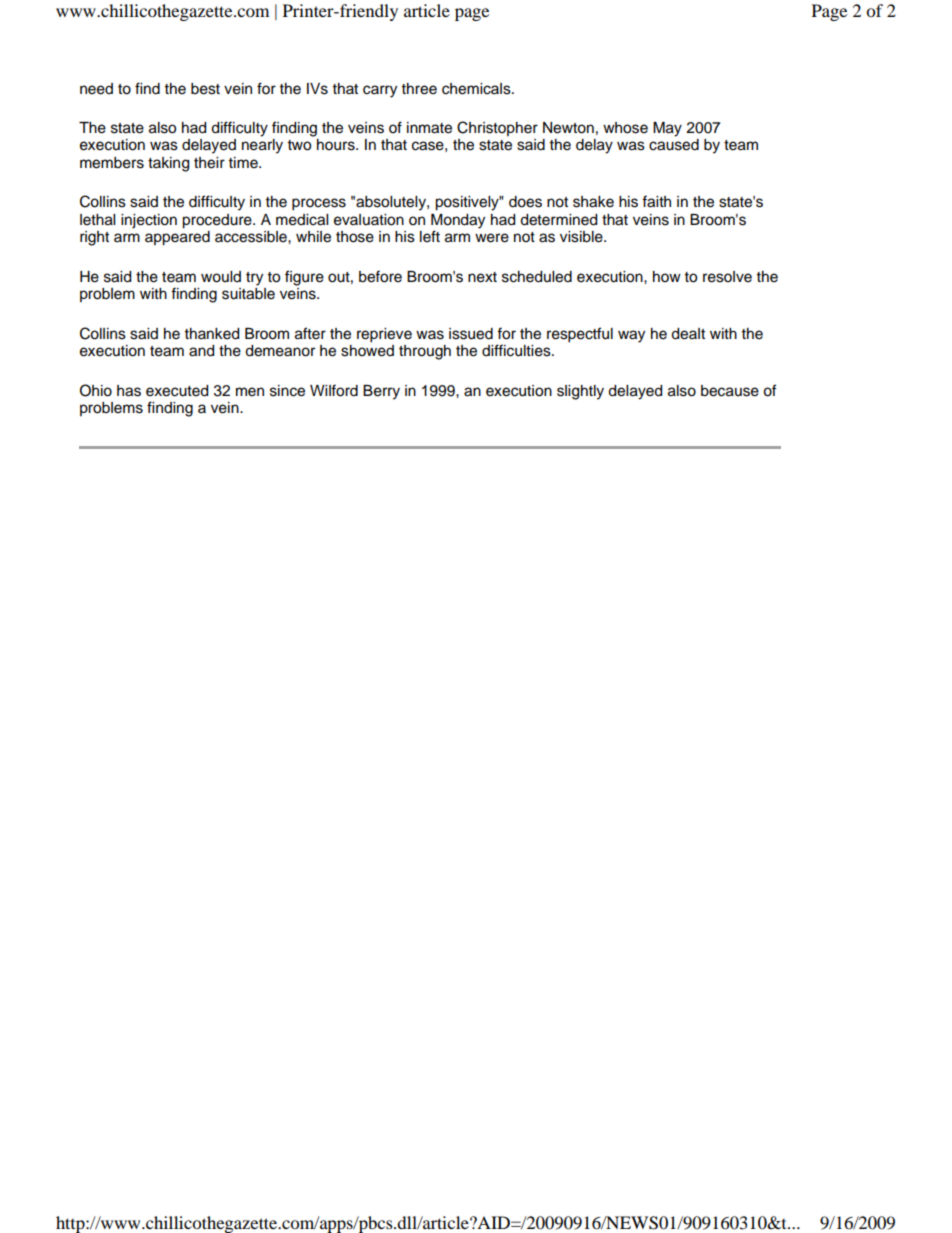 Image resolution: width=952 pixels, height=1233 pixels. I want to click on before, so click(380, 276).
